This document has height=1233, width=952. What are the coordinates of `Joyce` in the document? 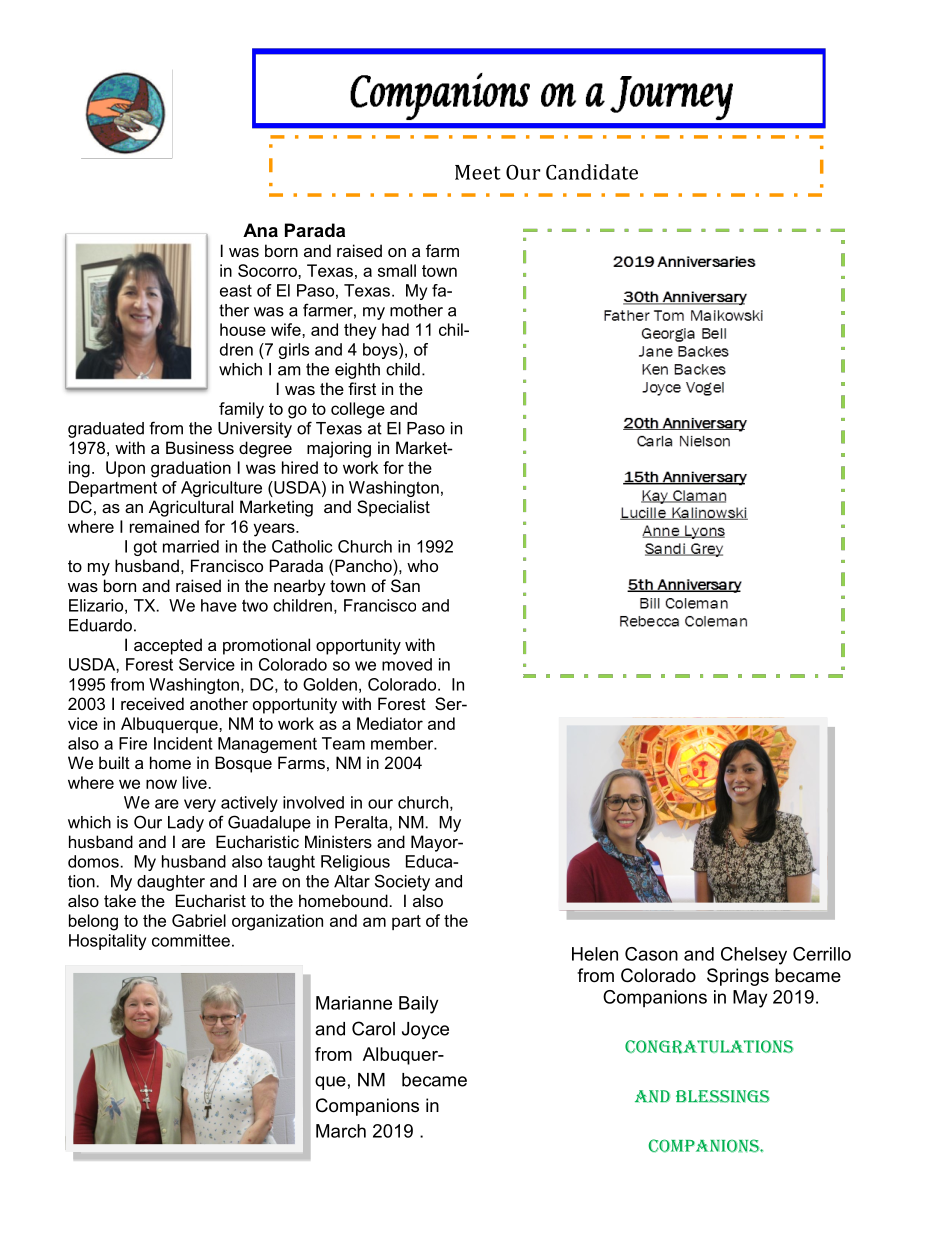 It's located at (425, 1030).
